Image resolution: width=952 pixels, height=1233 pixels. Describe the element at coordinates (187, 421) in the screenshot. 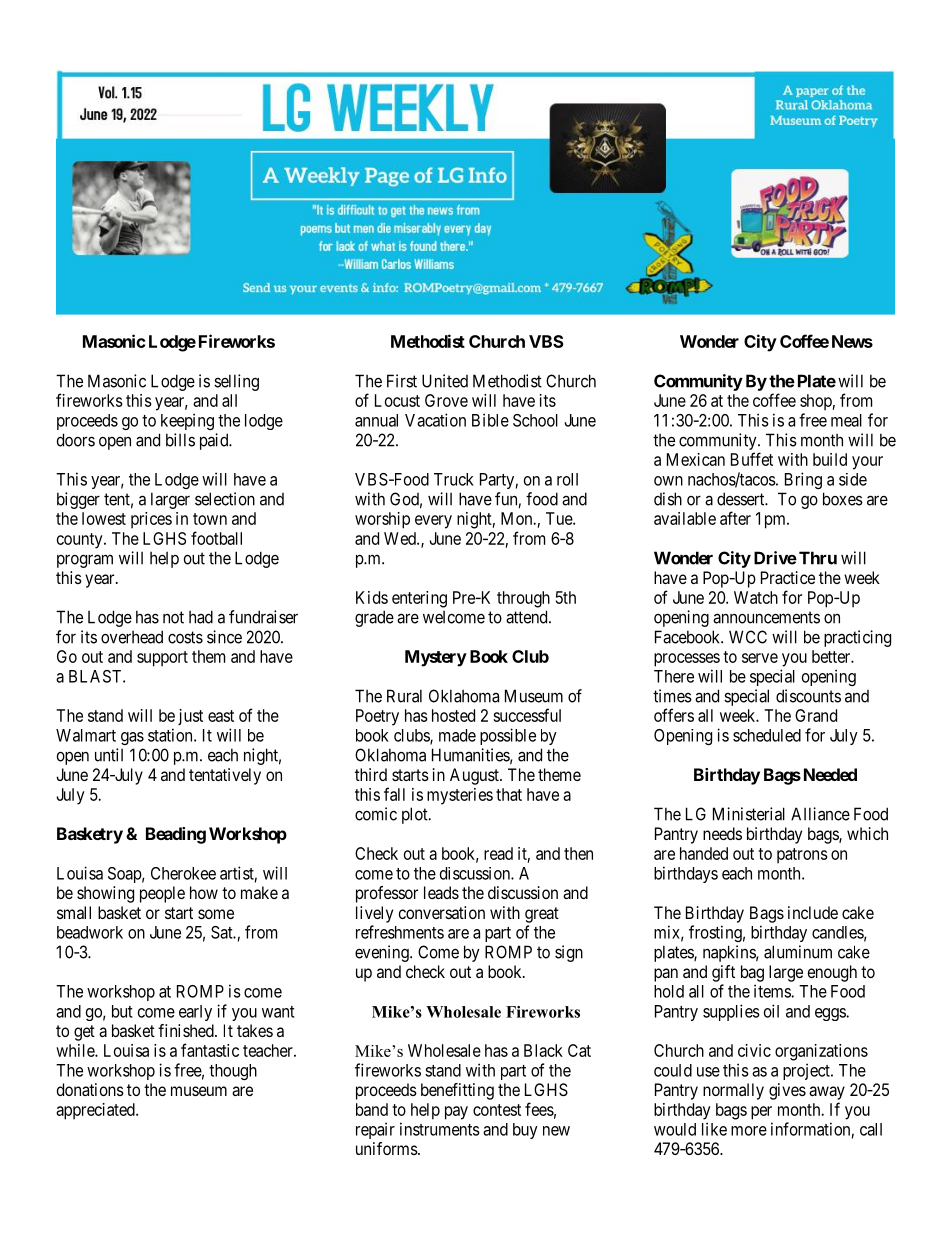

I see `keeping` at that location.
